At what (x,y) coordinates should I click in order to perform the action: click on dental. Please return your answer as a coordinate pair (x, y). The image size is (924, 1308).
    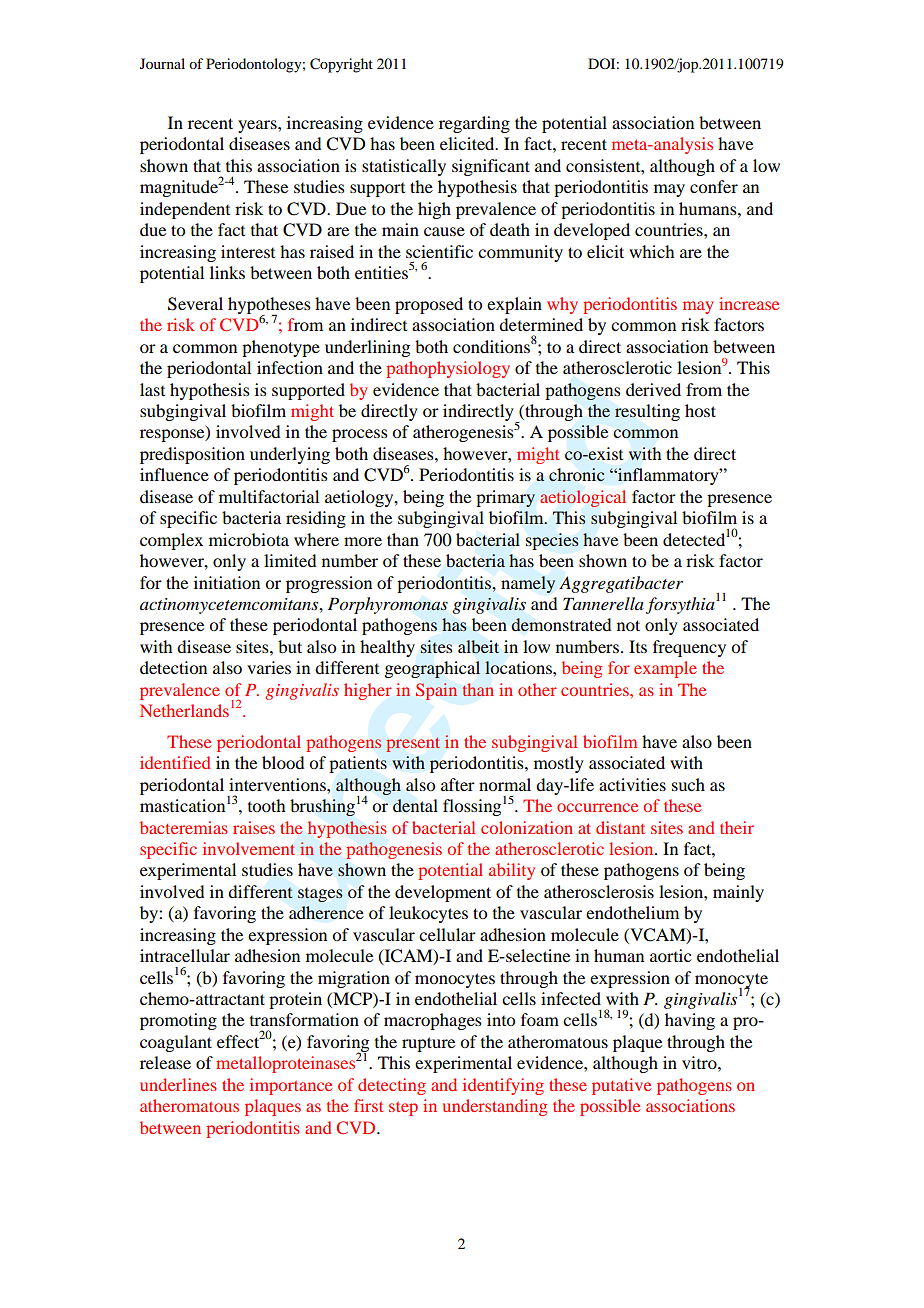
    Looking at the image, I should click on (415, 806).
